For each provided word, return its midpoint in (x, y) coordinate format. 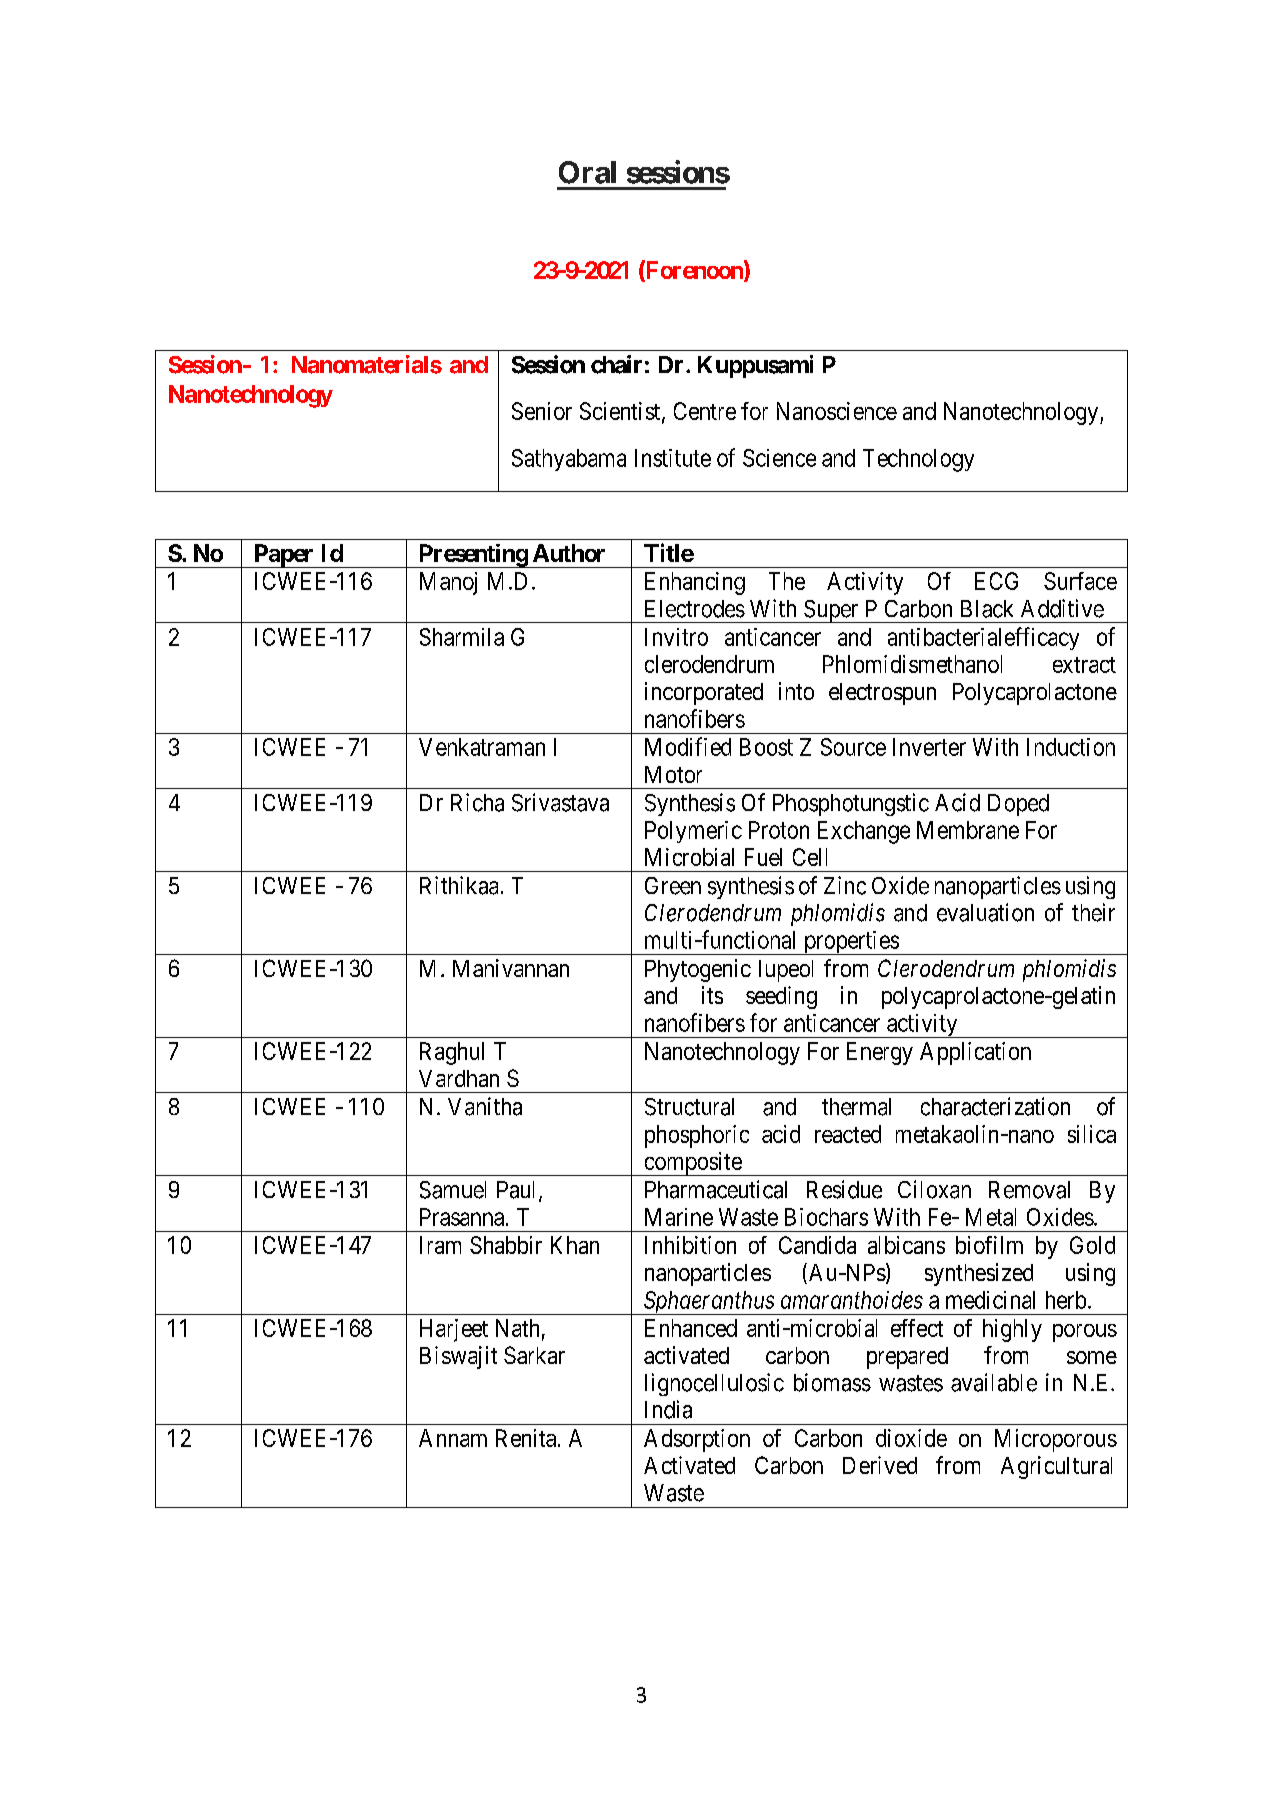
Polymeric (693, 832)
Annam (453, 1438)
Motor (673, 774)
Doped (1018, 805)
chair (616, 364)
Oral (587, 172)
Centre (705, 411)
